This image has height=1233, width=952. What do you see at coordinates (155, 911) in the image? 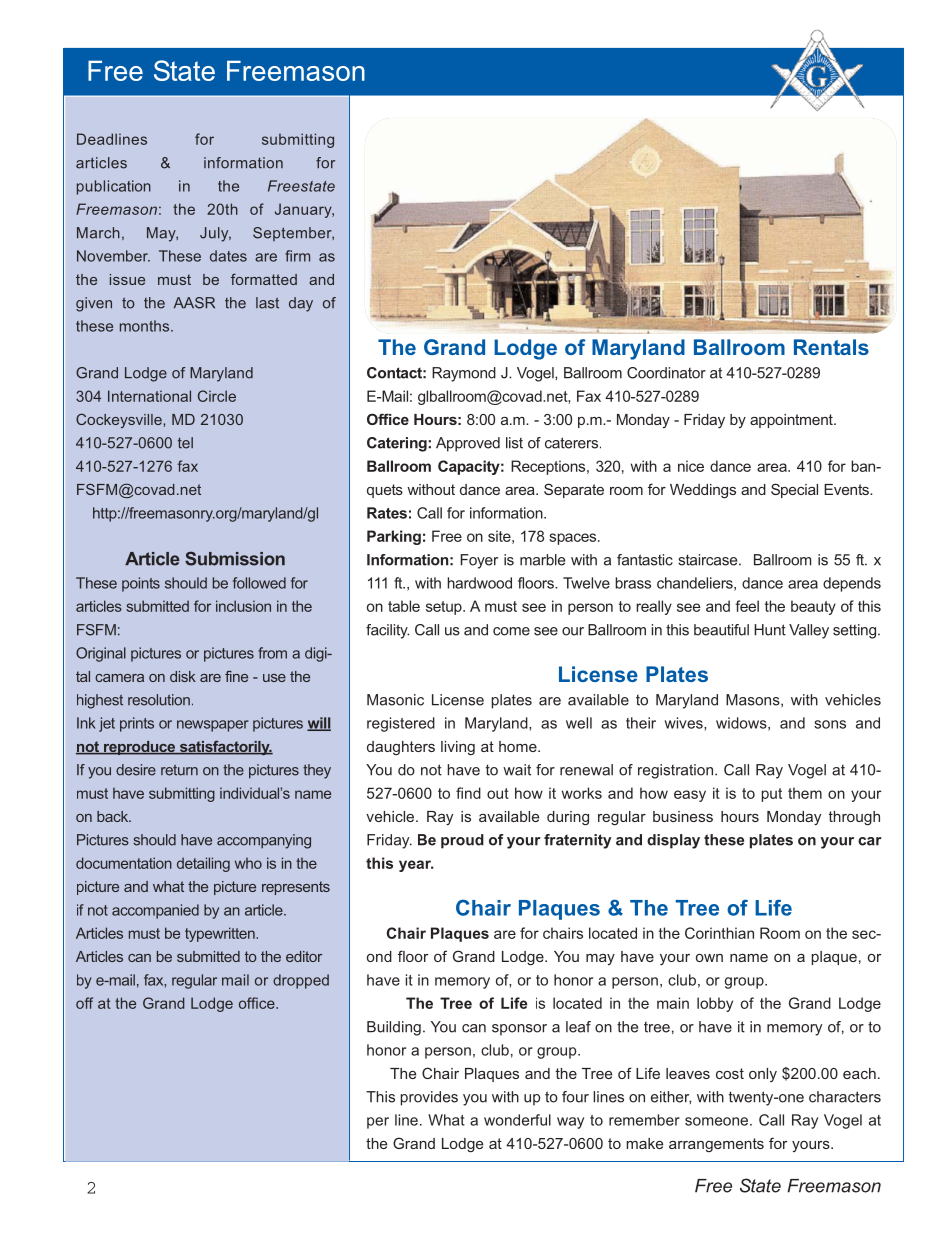
I see `accompanied` at bounding box center [155, 911].
